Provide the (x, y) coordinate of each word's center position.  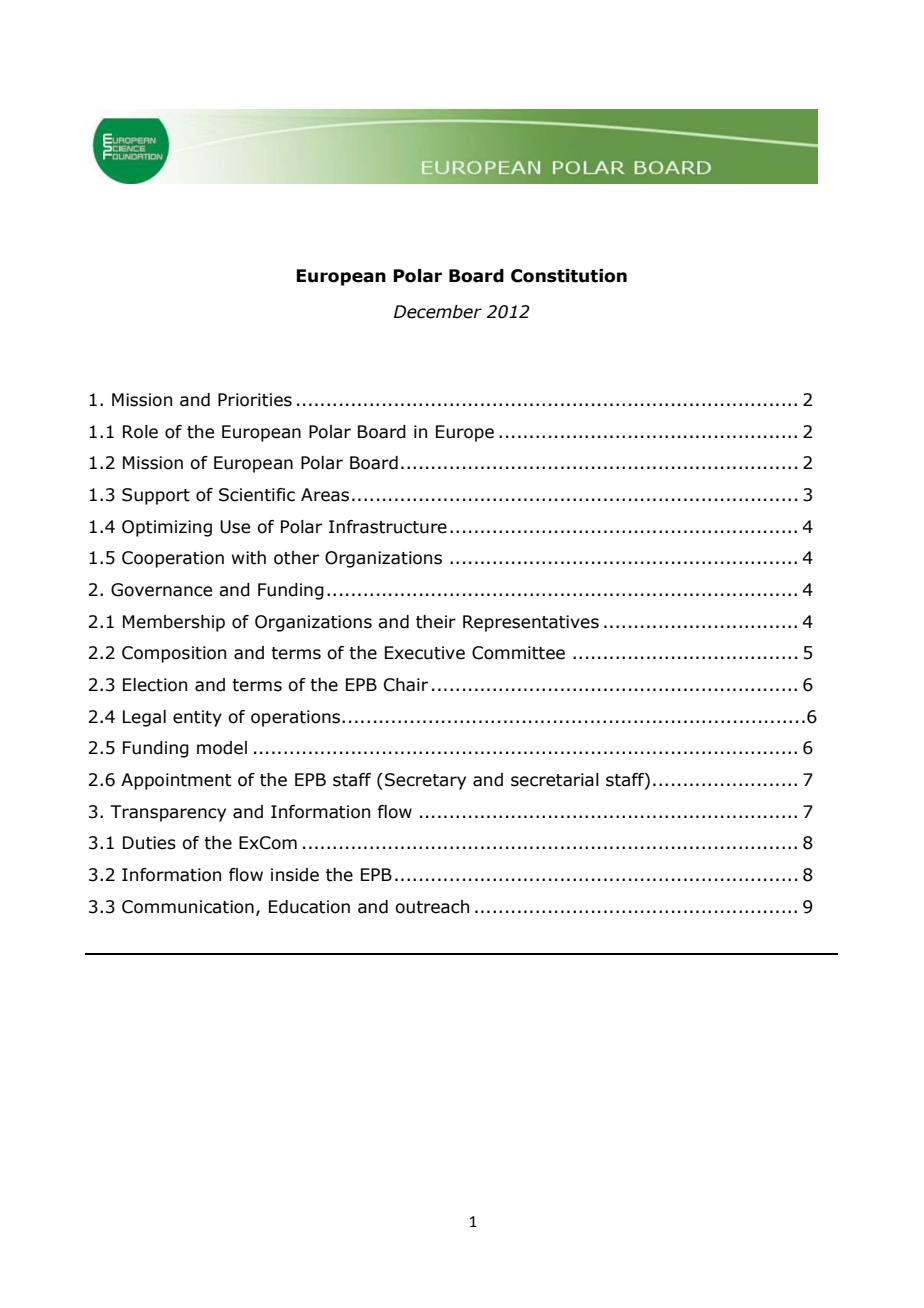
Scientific (257, 495)
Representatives (531, 623)
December (438, 312)
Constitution (569, 276)
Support (156, 496)
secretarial (555, 780)
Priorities (255, 400)
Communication (188, 907)
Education (309, 907)
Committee (518, 653)
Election (155, 685)
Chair (406, 685)
